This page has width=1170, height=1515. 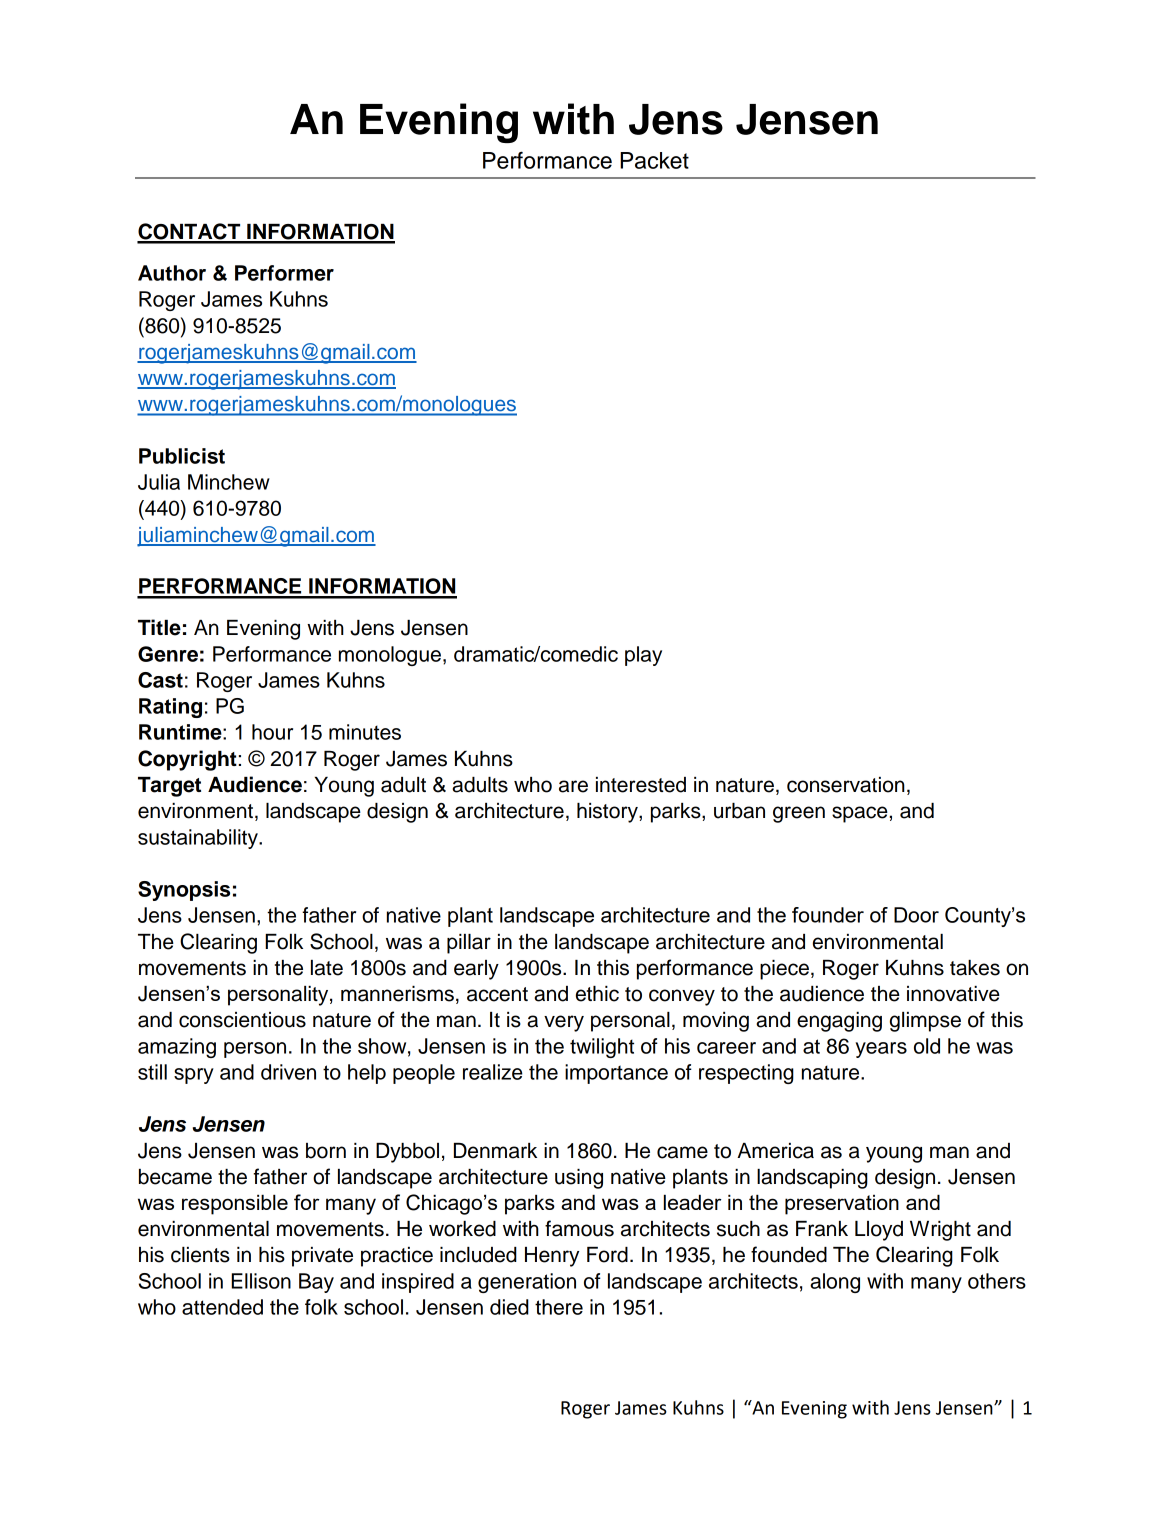 What do you see at coordinates (643, 656) in the page?
I see `play` at bounding box center [643, 656].
